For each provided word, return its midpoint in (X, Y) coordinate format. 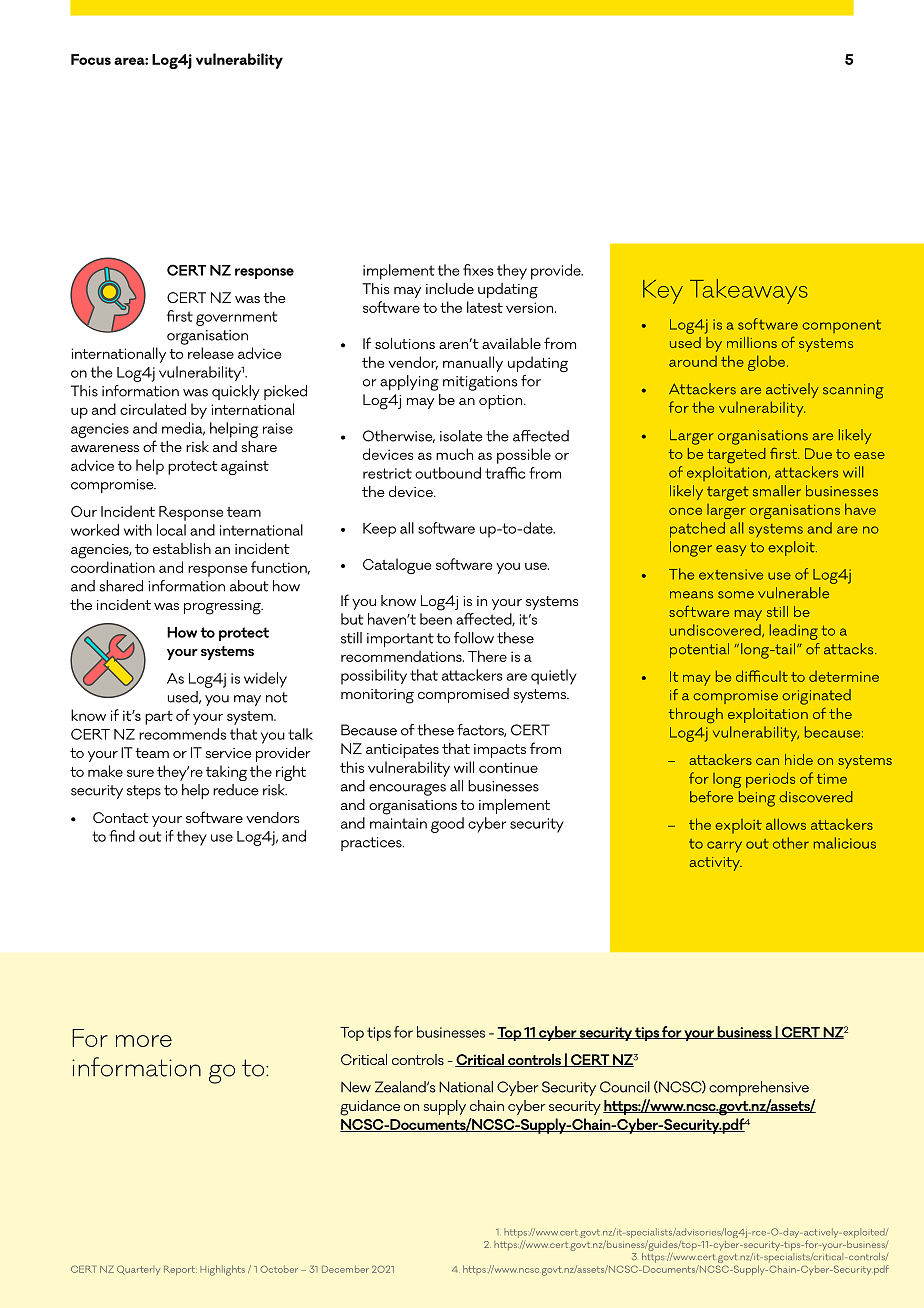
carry (724, 847)
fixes (478, 270)
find (122, 836)
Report (180, 1270)
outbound (448, 473)
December (345, 1269)
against (245, 467)
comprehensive (759, 1088)
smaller (777, 491)
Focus (91, 59)
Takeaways (749, 291)
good (447, 825)
